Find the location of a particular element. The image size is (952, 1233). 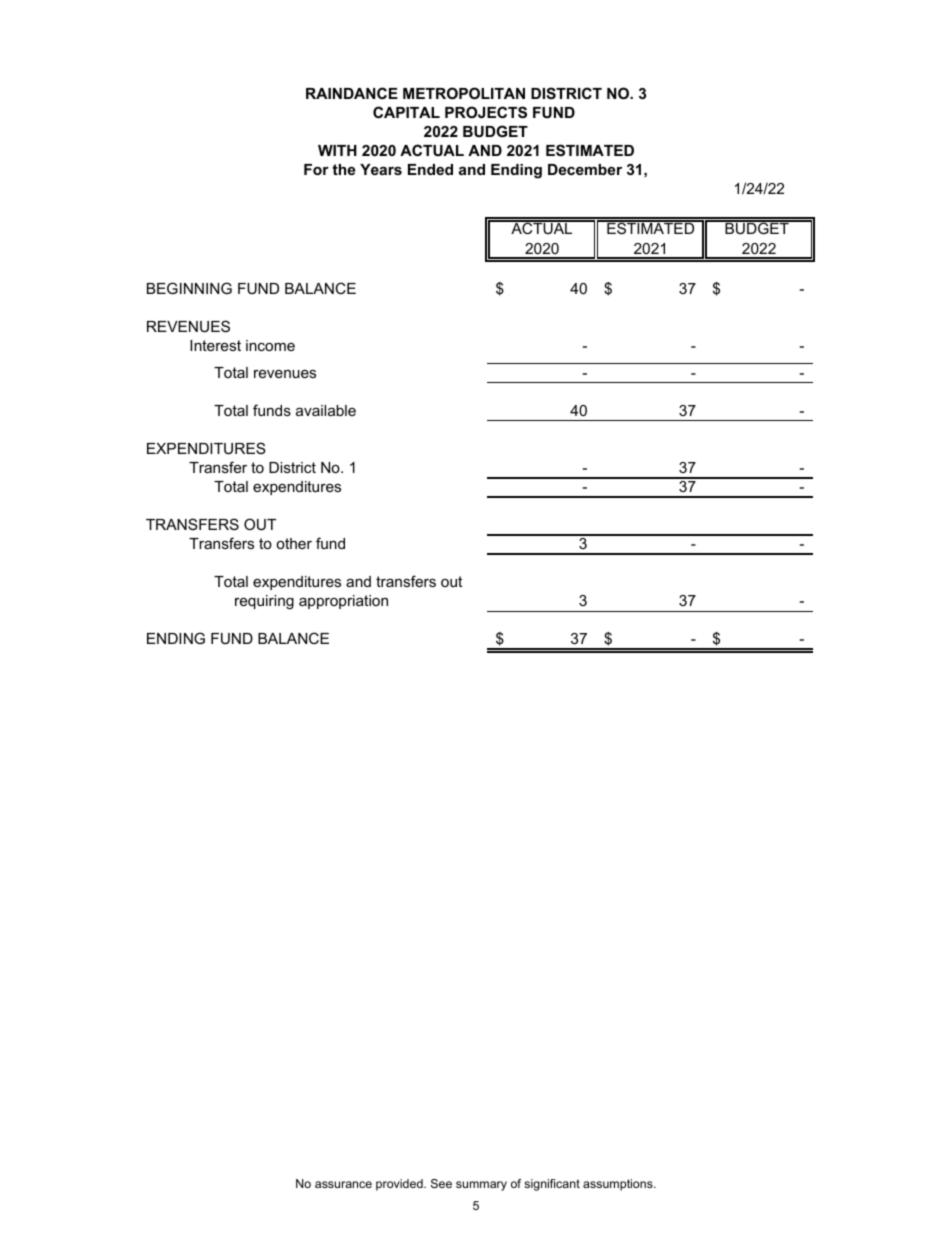

income is located at coordinates (270, 345).
